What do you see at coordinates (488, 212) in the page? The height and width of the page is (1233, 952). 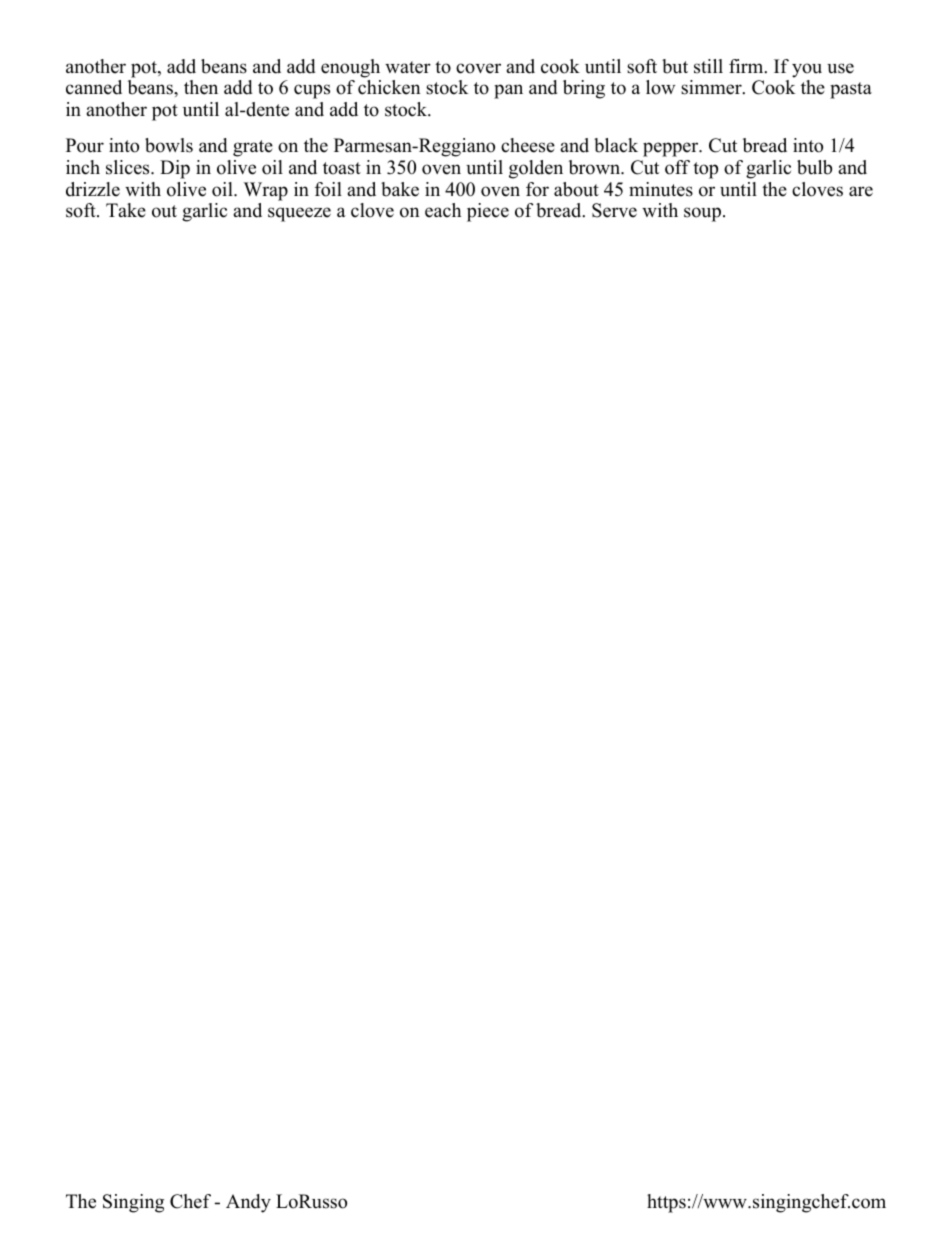 I see `piece` at bounding box center [488, 212].
